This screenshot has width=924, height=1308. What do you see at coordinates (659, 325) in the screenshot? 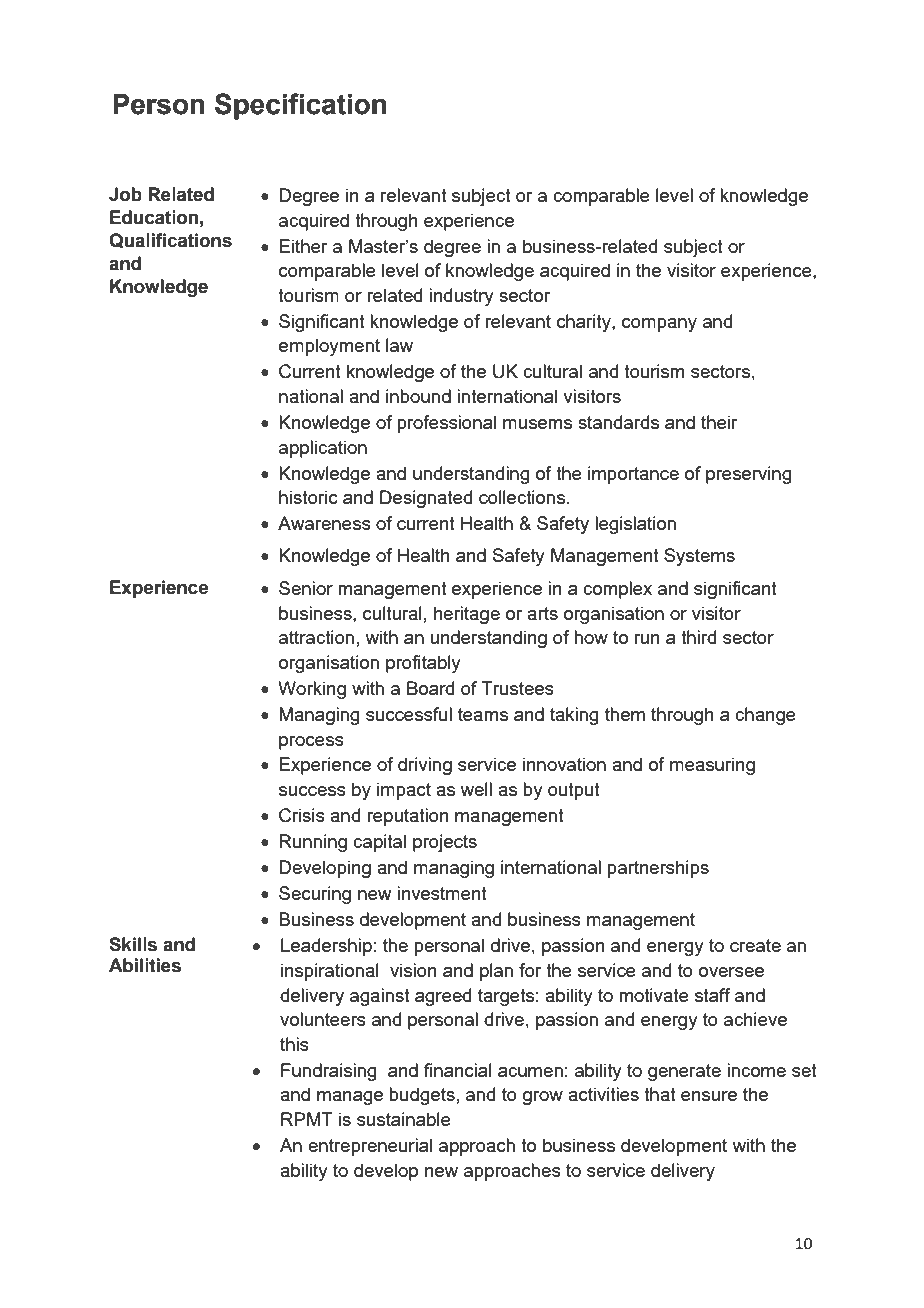
I see `company` at bounding box center [659, 325].
